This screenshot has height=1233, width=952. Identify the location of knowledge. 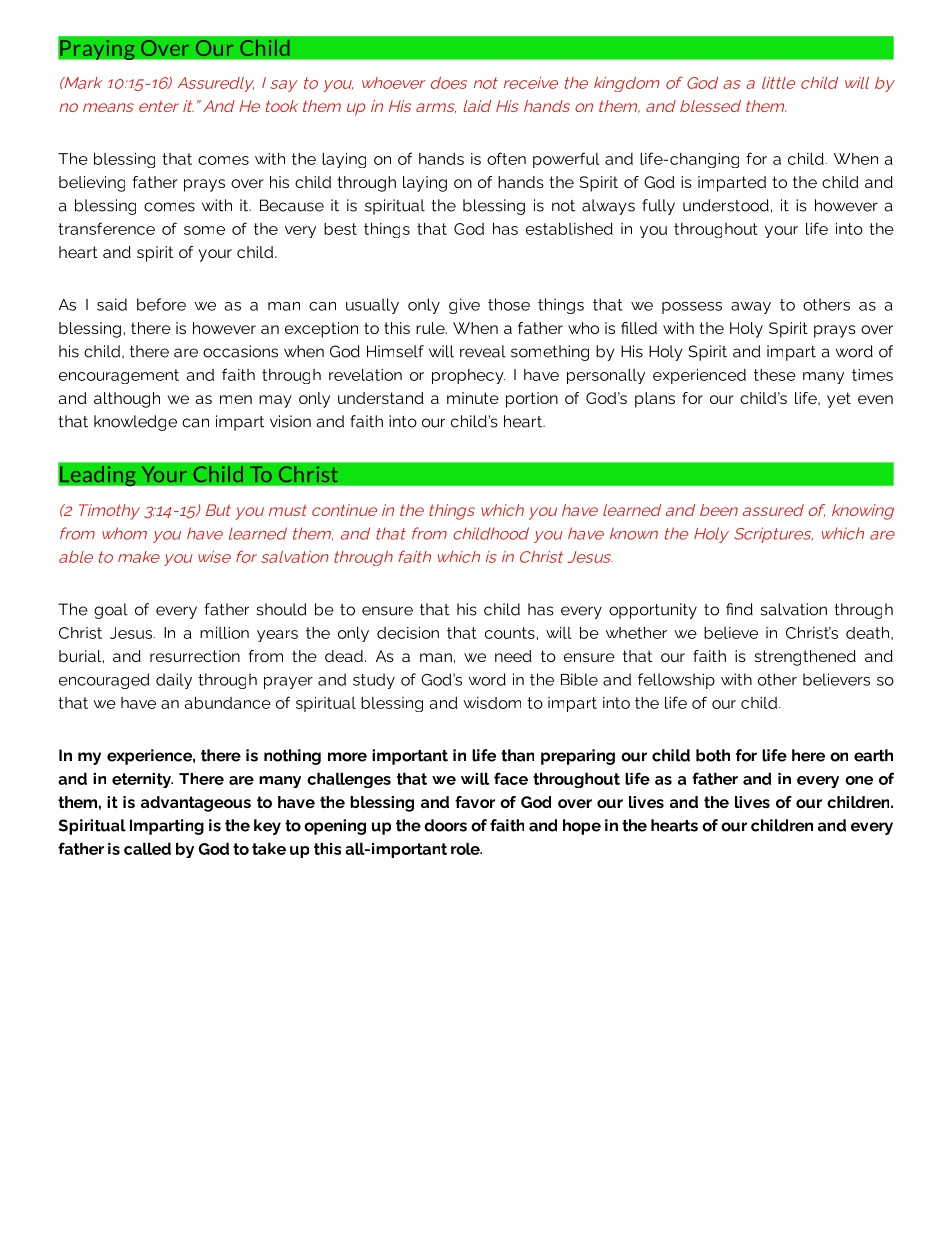
(135, 423).
